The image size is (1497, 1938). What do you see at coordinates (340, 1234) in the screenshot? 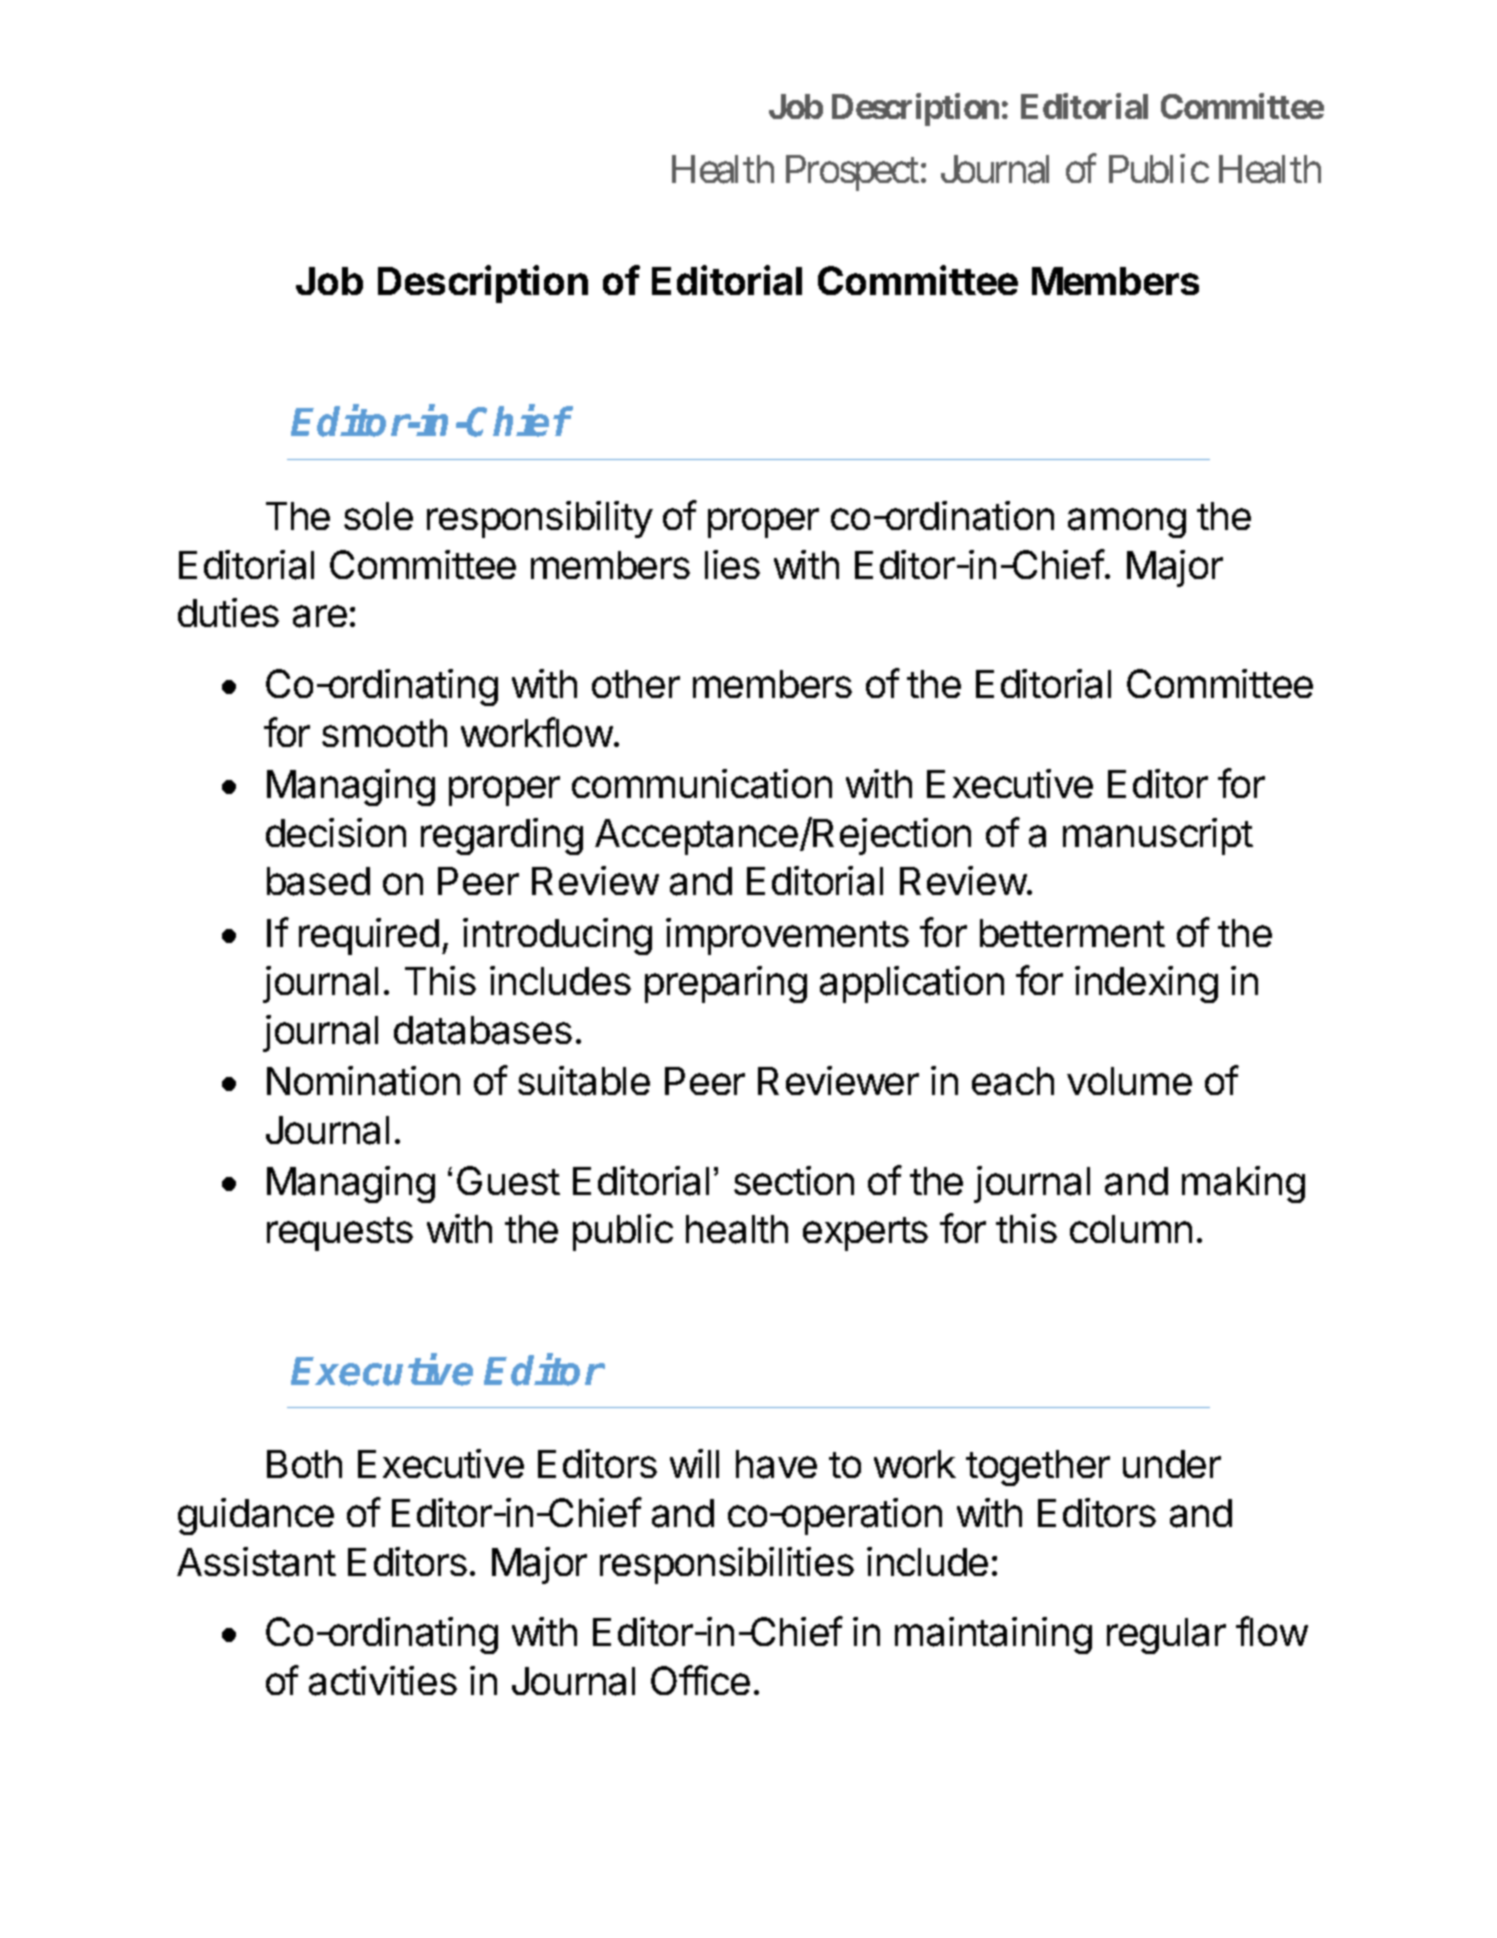
I see `requests` at bounding box center [340, 1234].
